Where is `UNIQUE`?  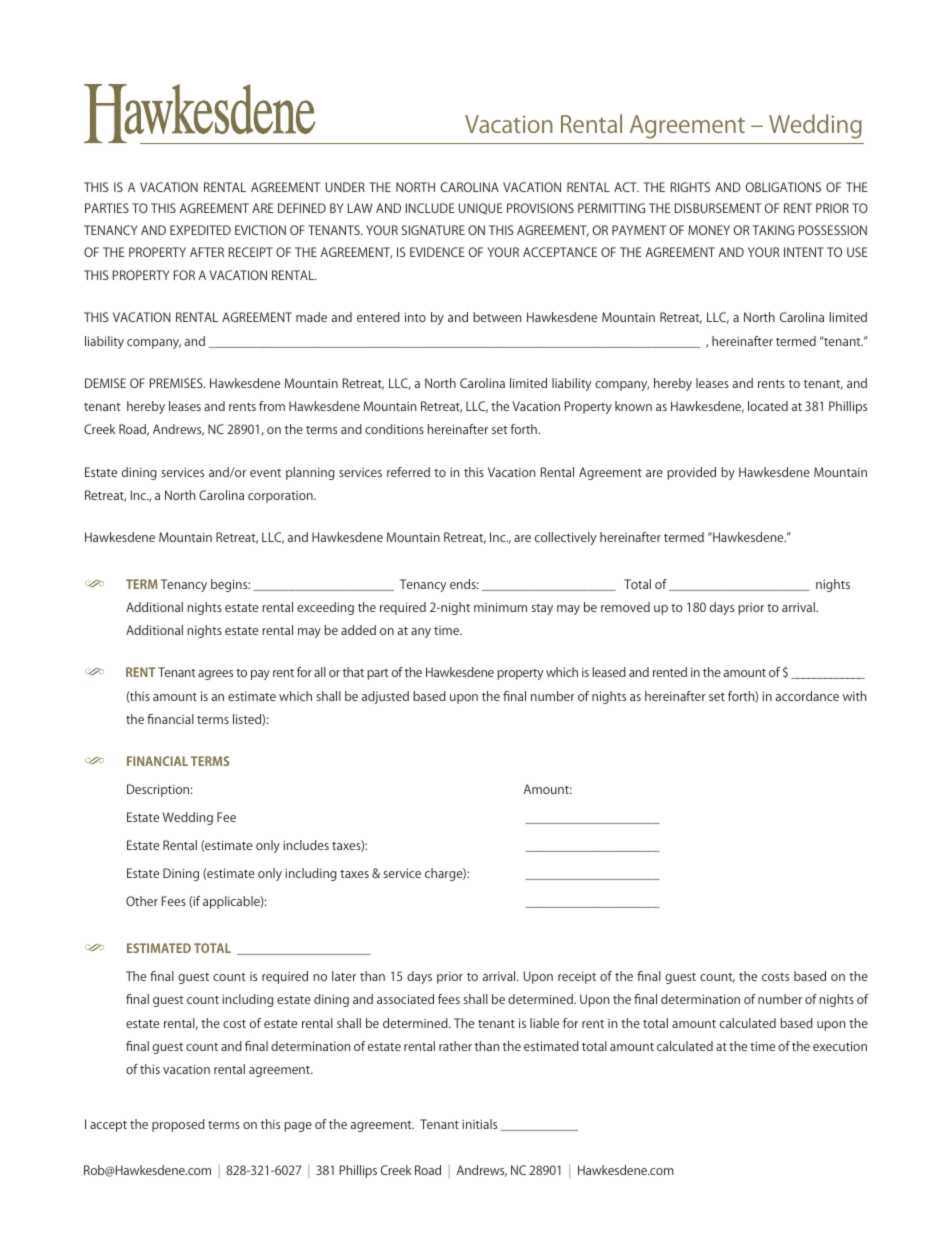
UNIQUE is located at coordinates (481, 208).
